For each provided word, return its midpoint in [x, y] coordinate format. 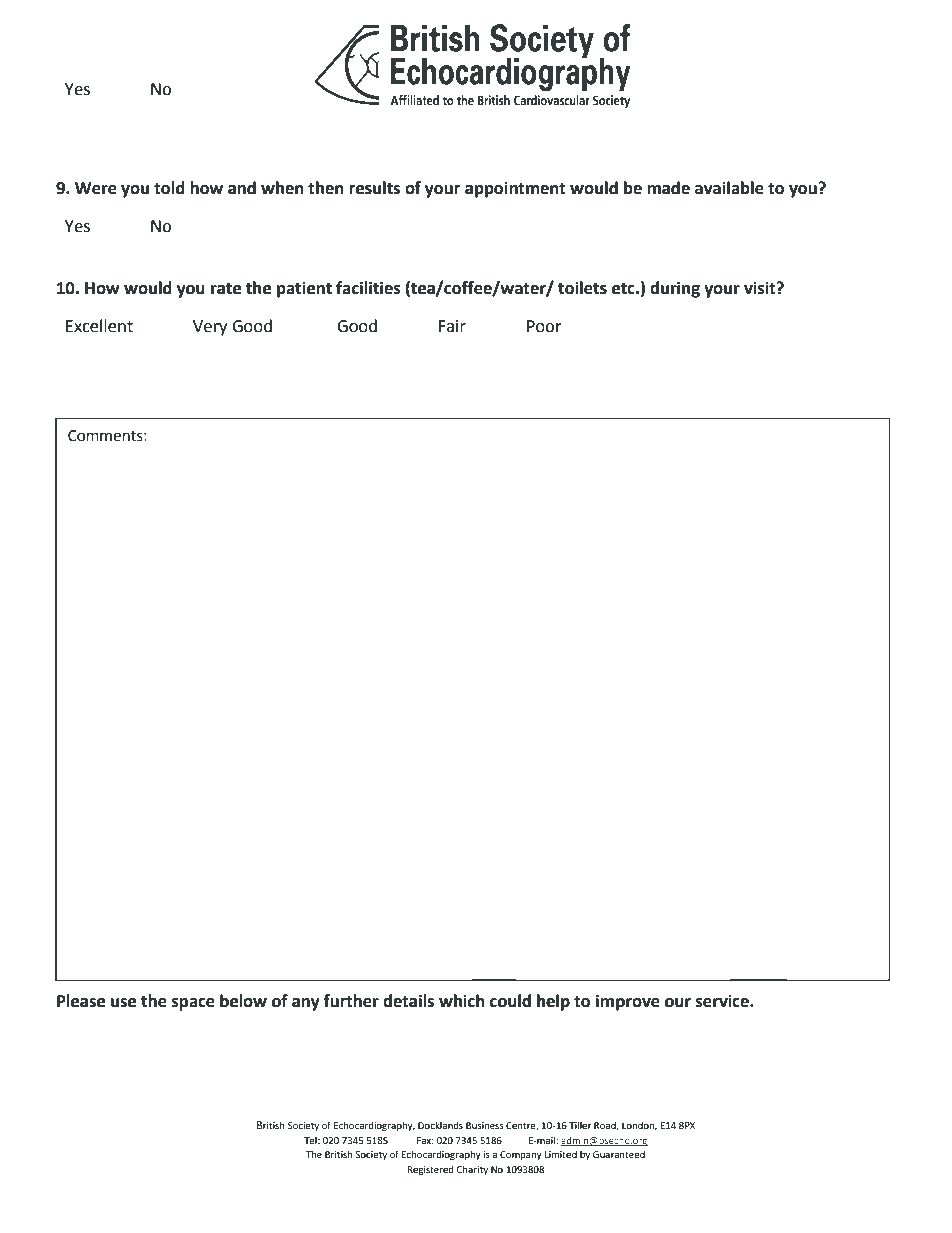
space [193, 1004]
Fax [425, 1140]
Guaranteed [619, 1154]
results [374, 188]
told [169, 188]
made [668, 188]
